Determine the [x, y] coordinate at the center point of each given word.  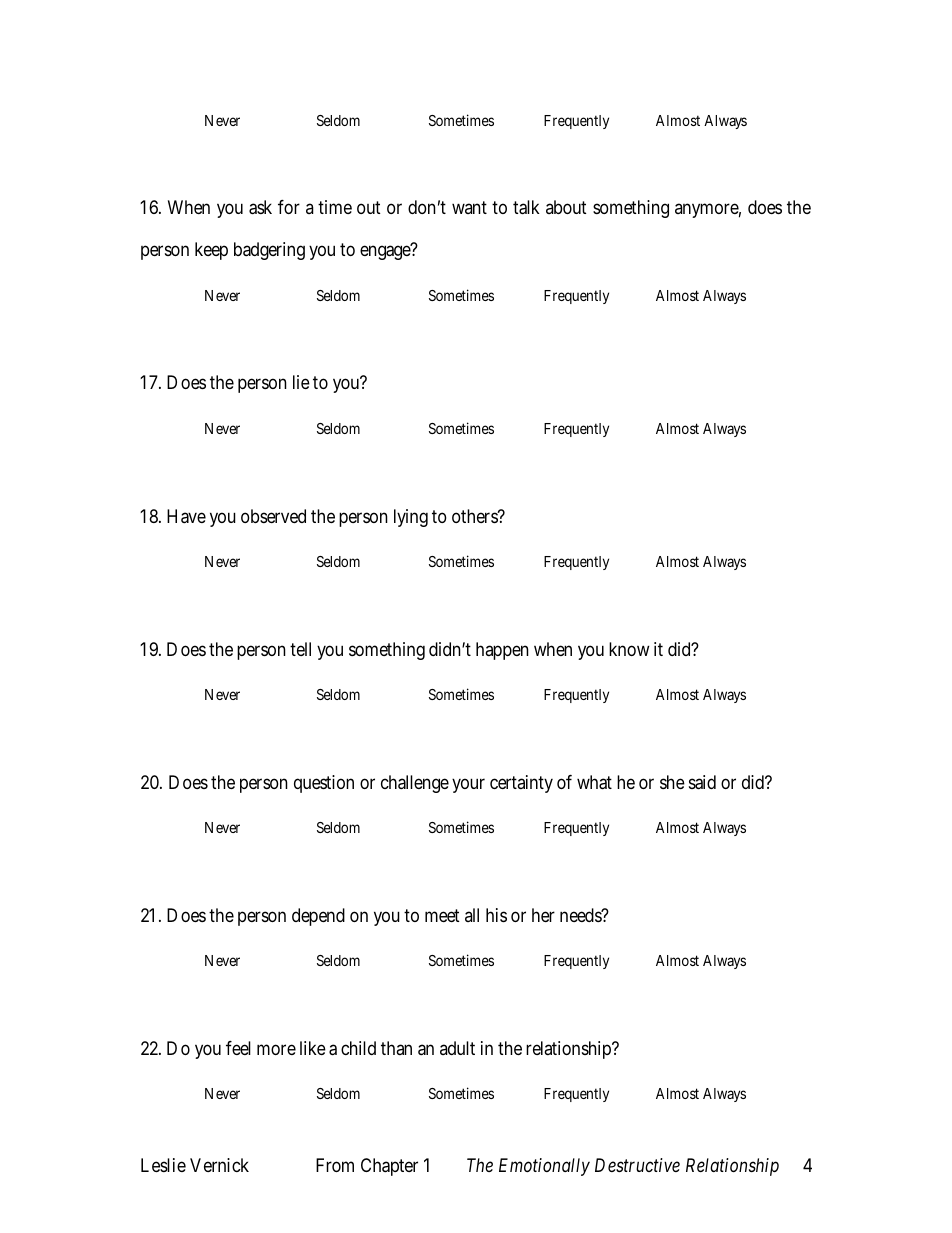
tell [300, 649]
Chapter [389, 1167]
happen [502, 651]
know [629, 649]
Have [186, 516]
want [469, 207]
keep [211, 251]
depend [318, 917]
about [566, 207]
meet [442, 915]
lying [411, 518]
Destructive [637, 1165]
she [672, 782]
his [496, 915]
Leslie [163, 1165]
